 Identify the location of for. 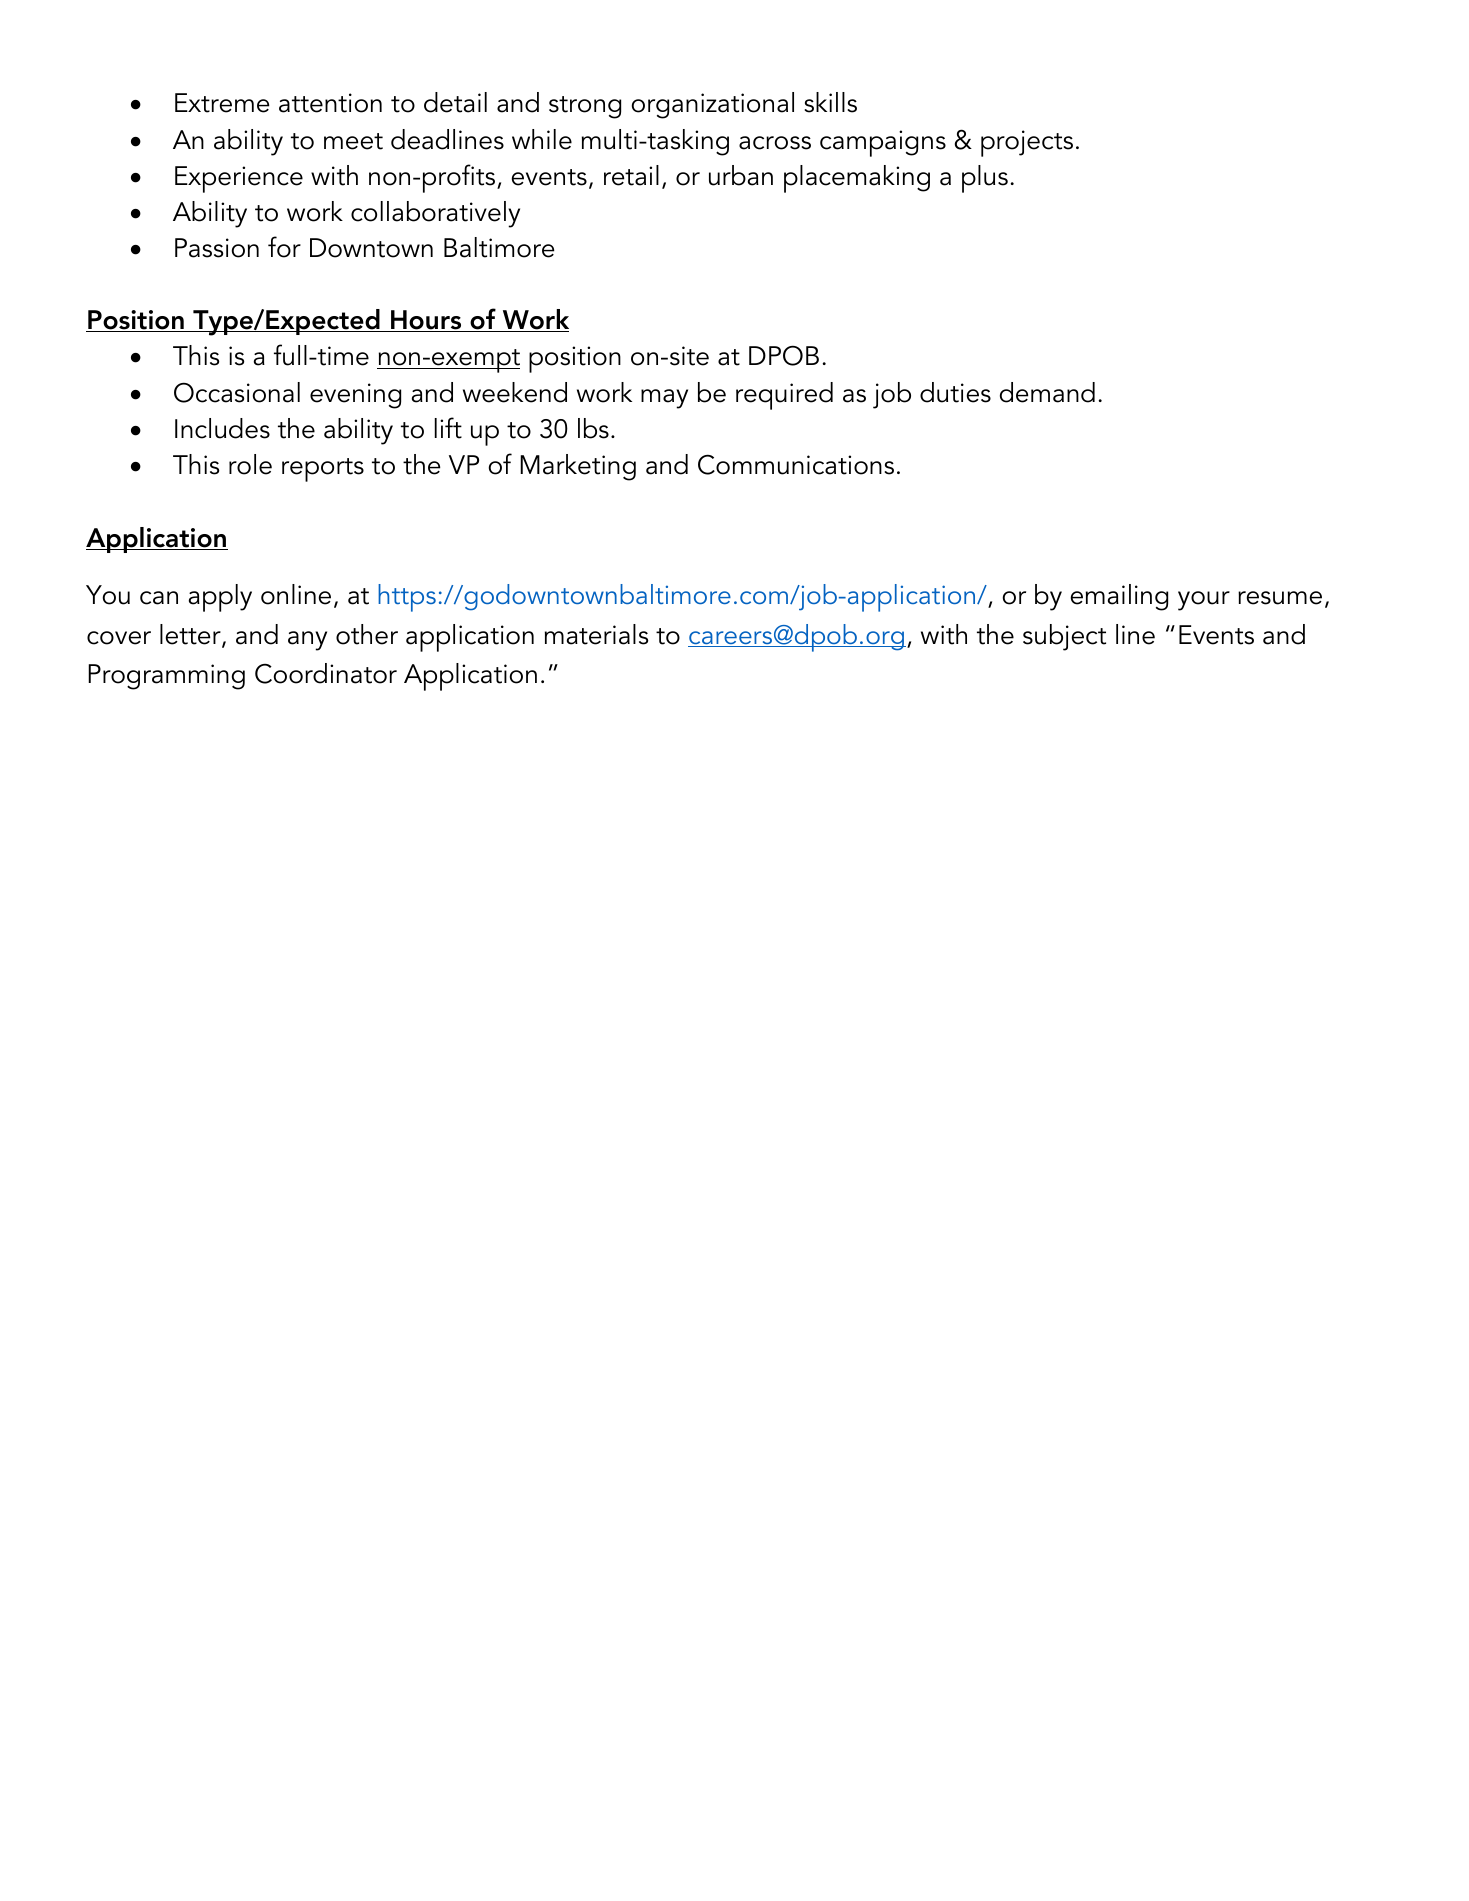
(284, 247).
